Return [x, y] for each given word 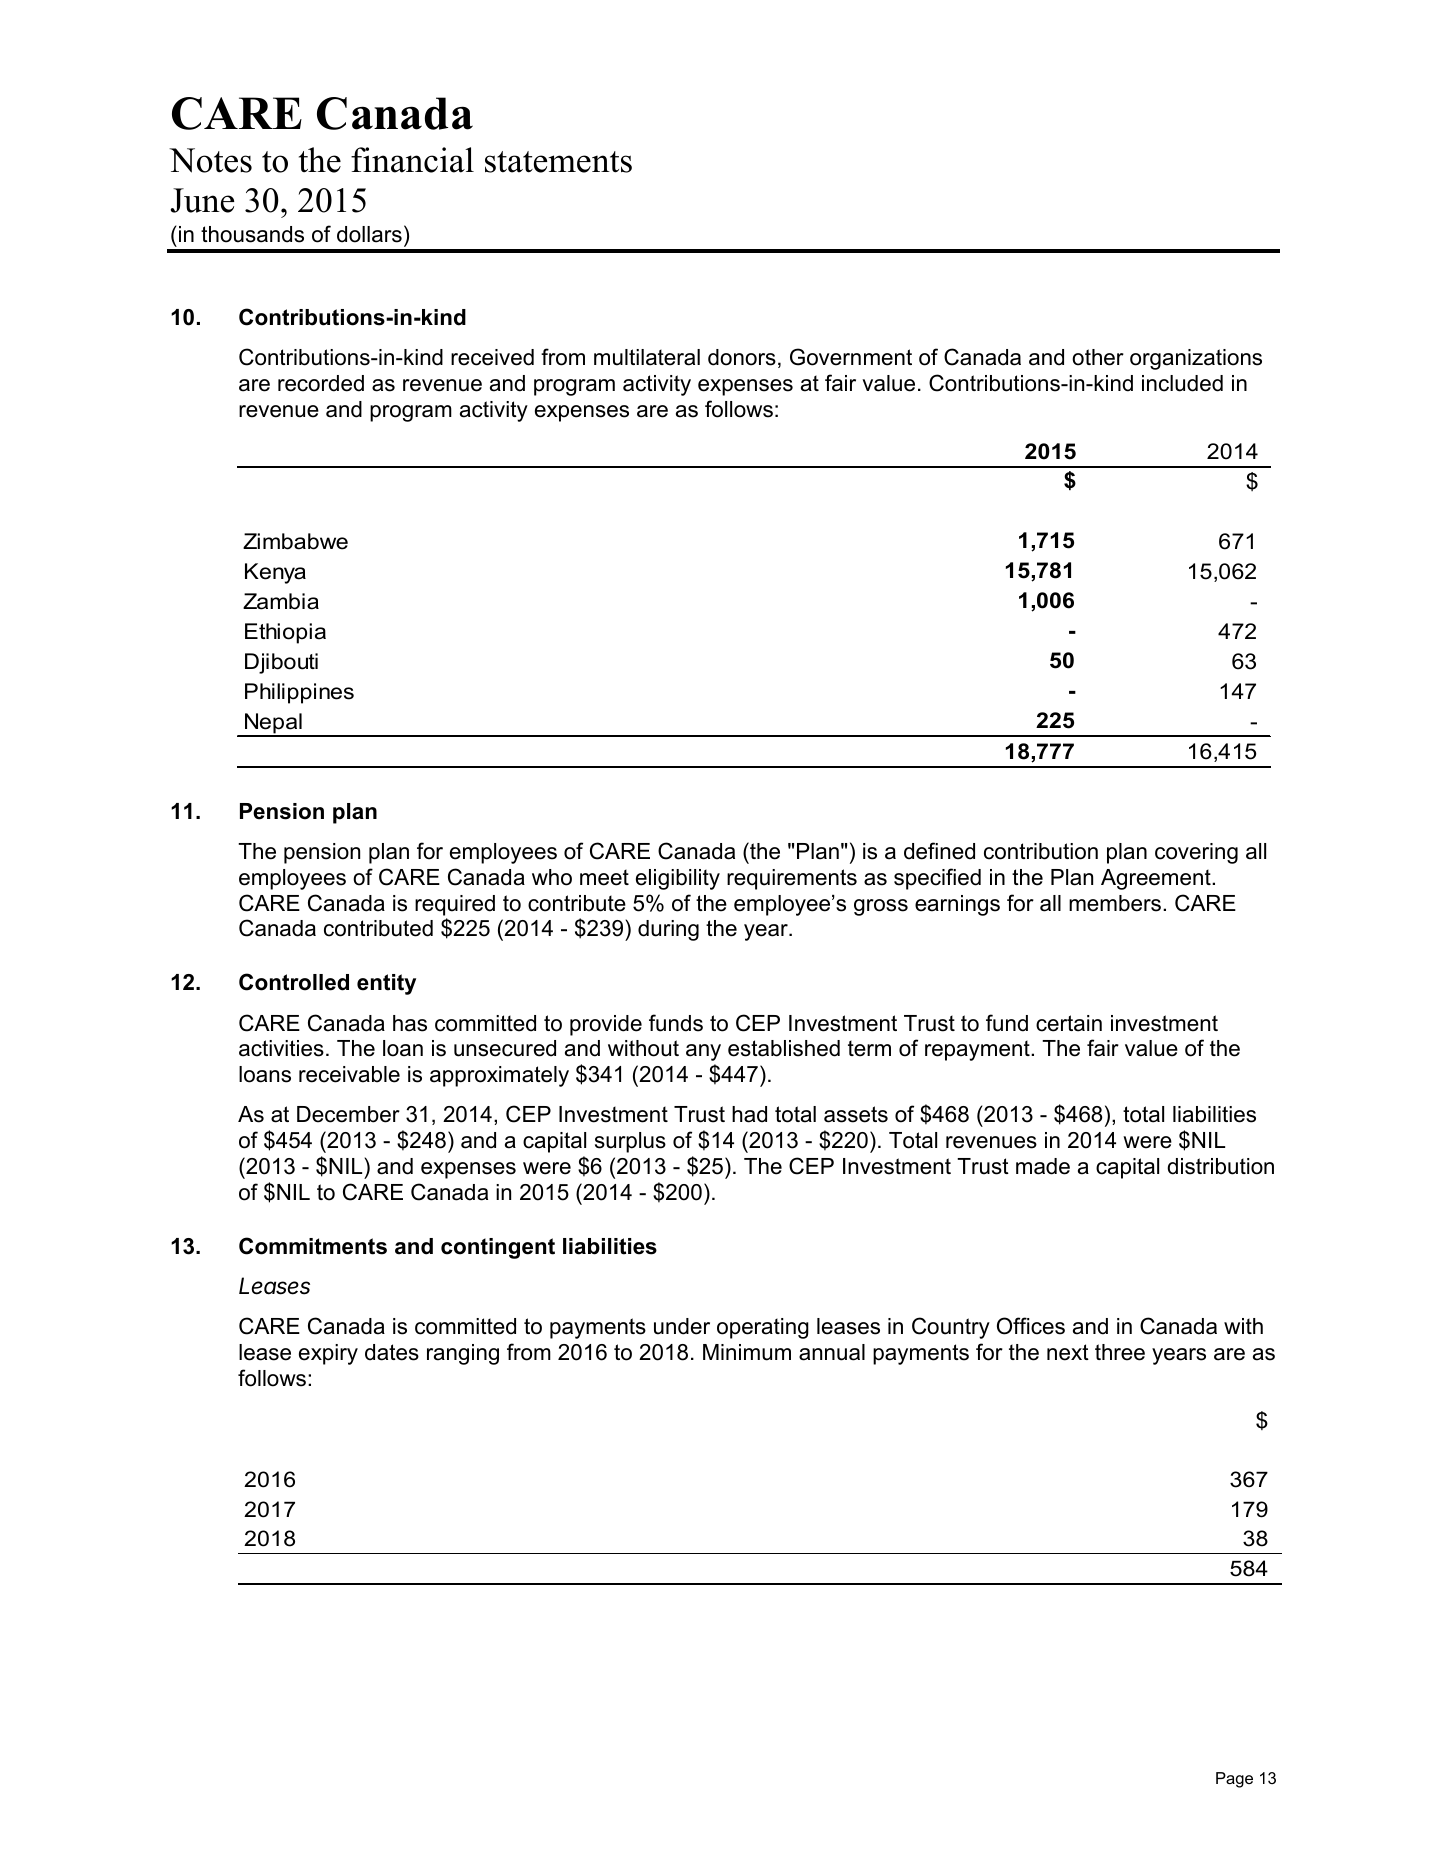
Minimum [747, 1352]
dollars [369, 234]
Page [1234, 1780]
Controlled [294, 982]
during [668, 930]
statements [558, 162]
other [1098, 357]
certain [1069, 1023]
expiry [328, 1354]
